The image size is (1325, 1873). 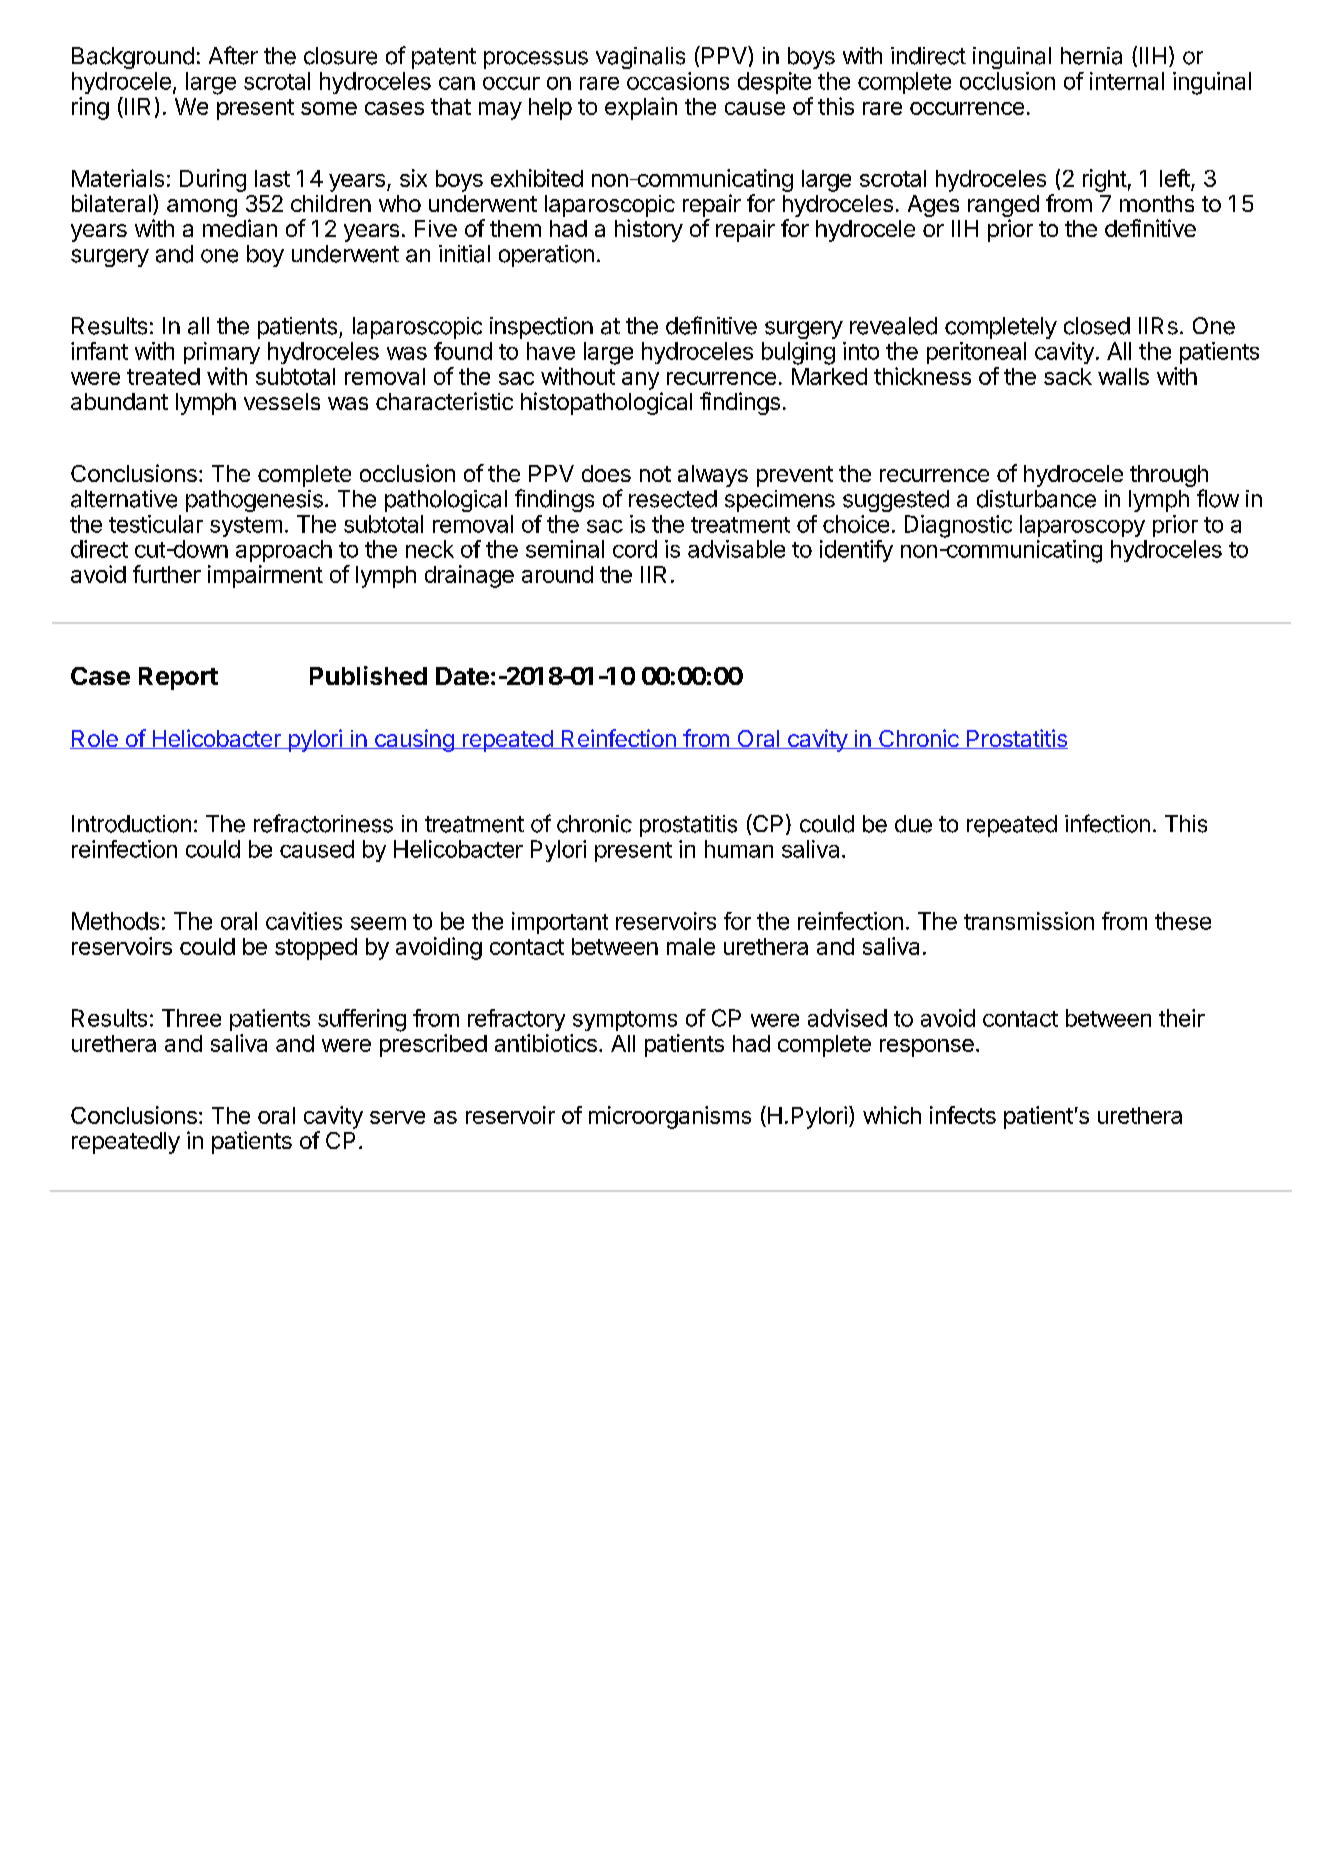 I want to click on microorganisms, so click(x=670, y=1117).
